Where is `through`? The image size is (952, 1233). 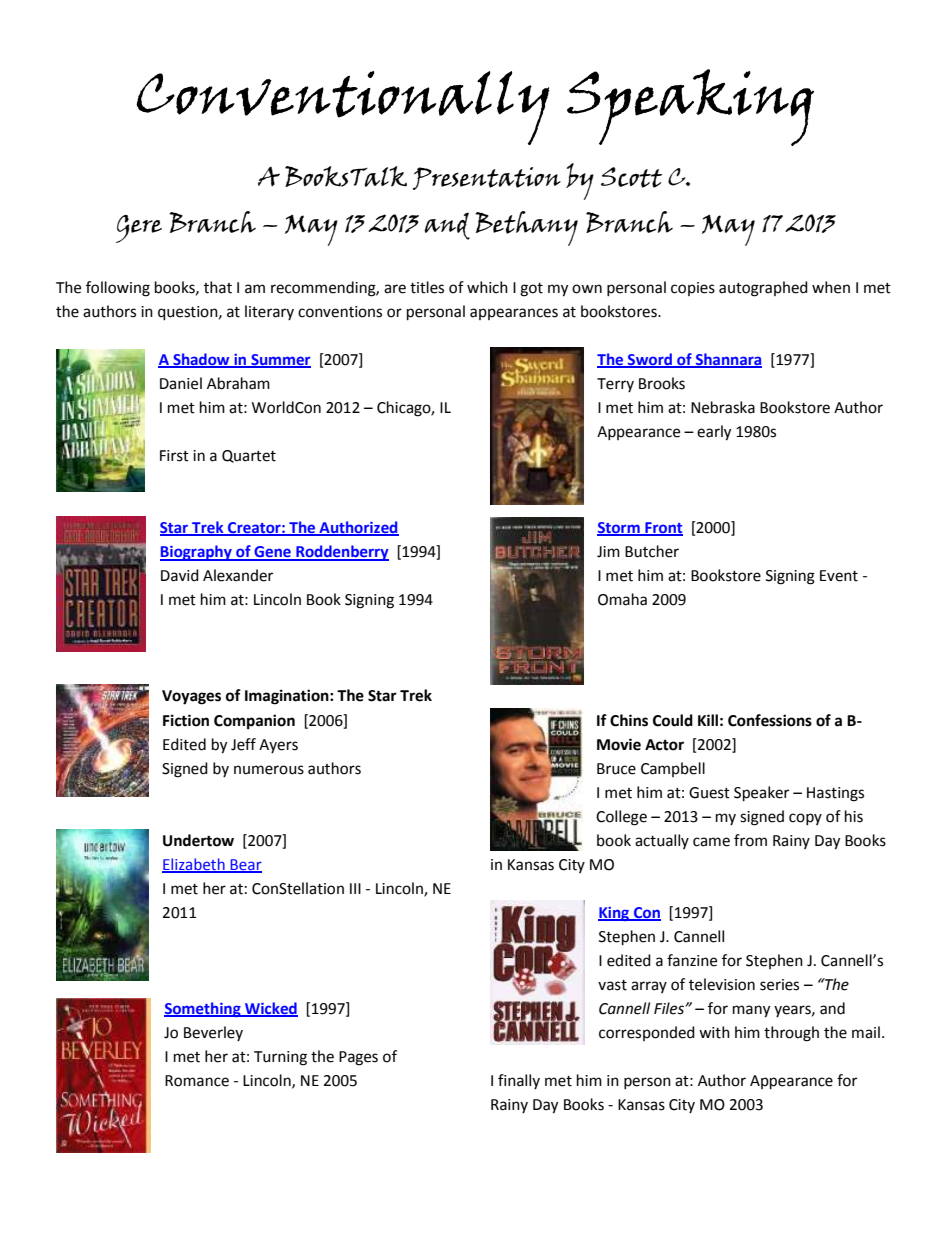 through is located at coordinates (791, 1034).
